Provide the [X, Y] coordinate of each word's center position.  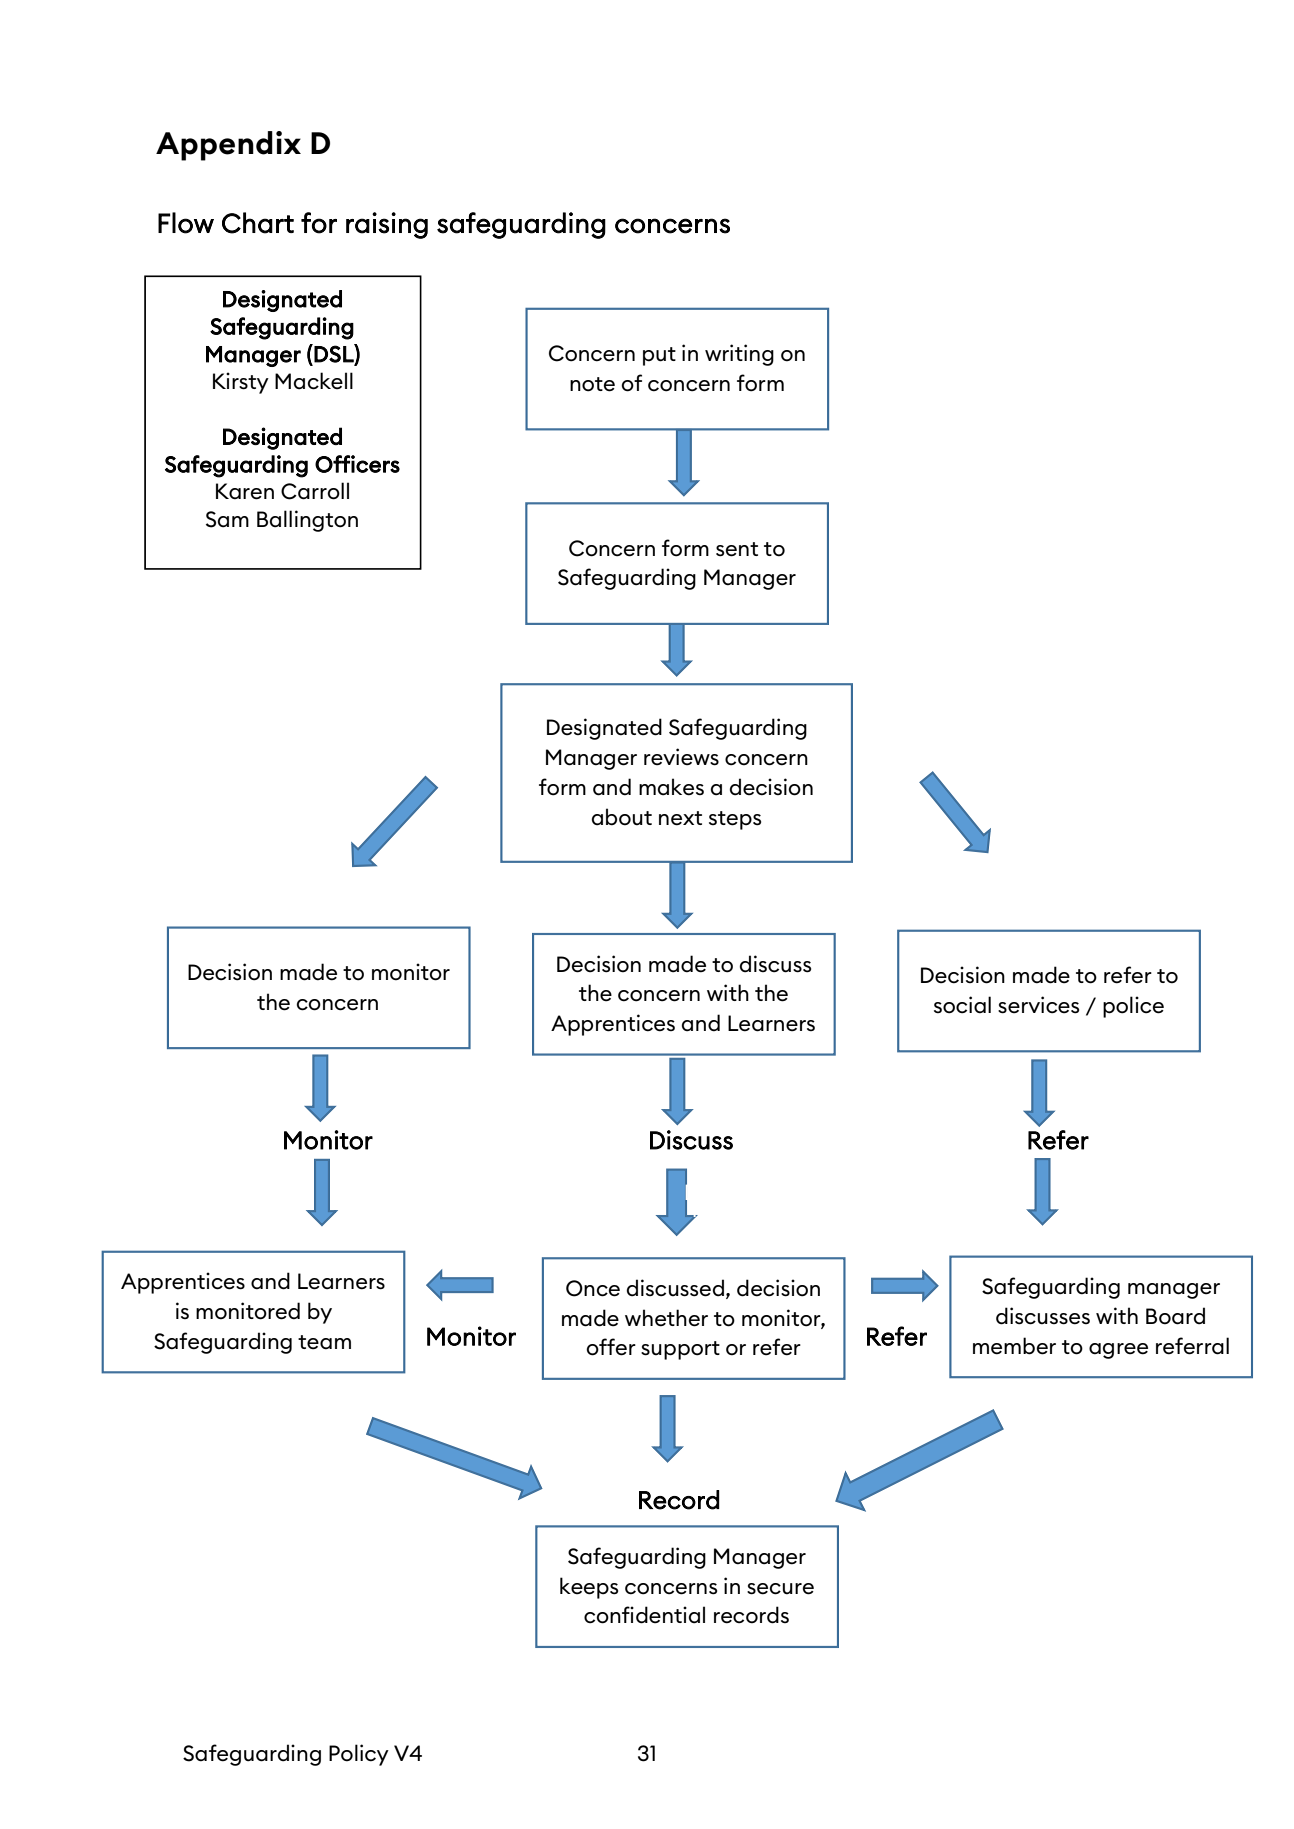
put [659, 356]
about [621, 817]
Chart [258, 223]
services [1038, 1005]
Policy [359, 1755]
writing [739, 355]
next [680, 818]
